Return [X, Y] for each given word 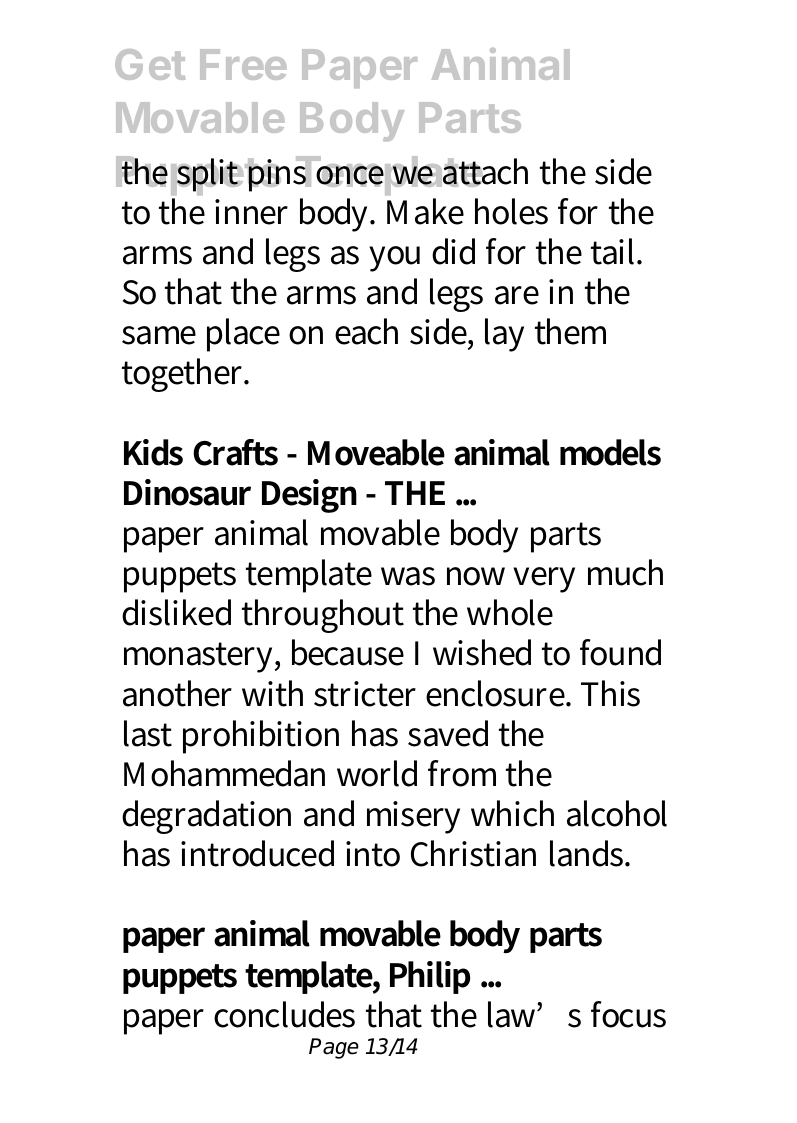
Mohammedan [224, 773]
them [570, 331]
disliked [176, 612]
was [408, 576]
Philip [430, 977]
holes [511, 211]
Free [243, 64]
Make [425, 211]
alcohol [617, 813]
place [243, 335]
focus [628, 1014]
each [366, 331]
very [544, 580]
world [377, 773]
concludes [284, 1014]
